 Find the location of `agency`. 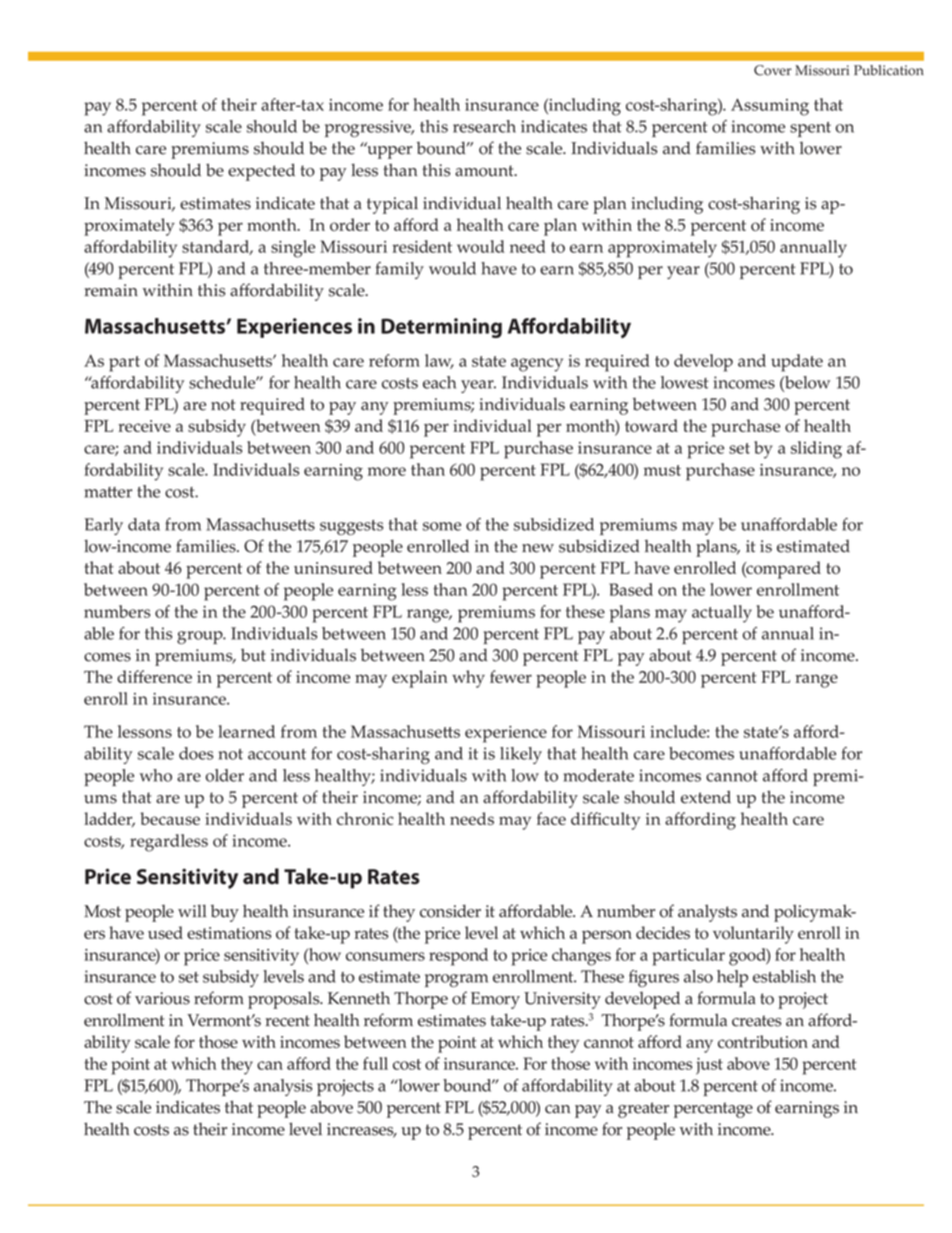

agency is located at coordinates (537, 365).
